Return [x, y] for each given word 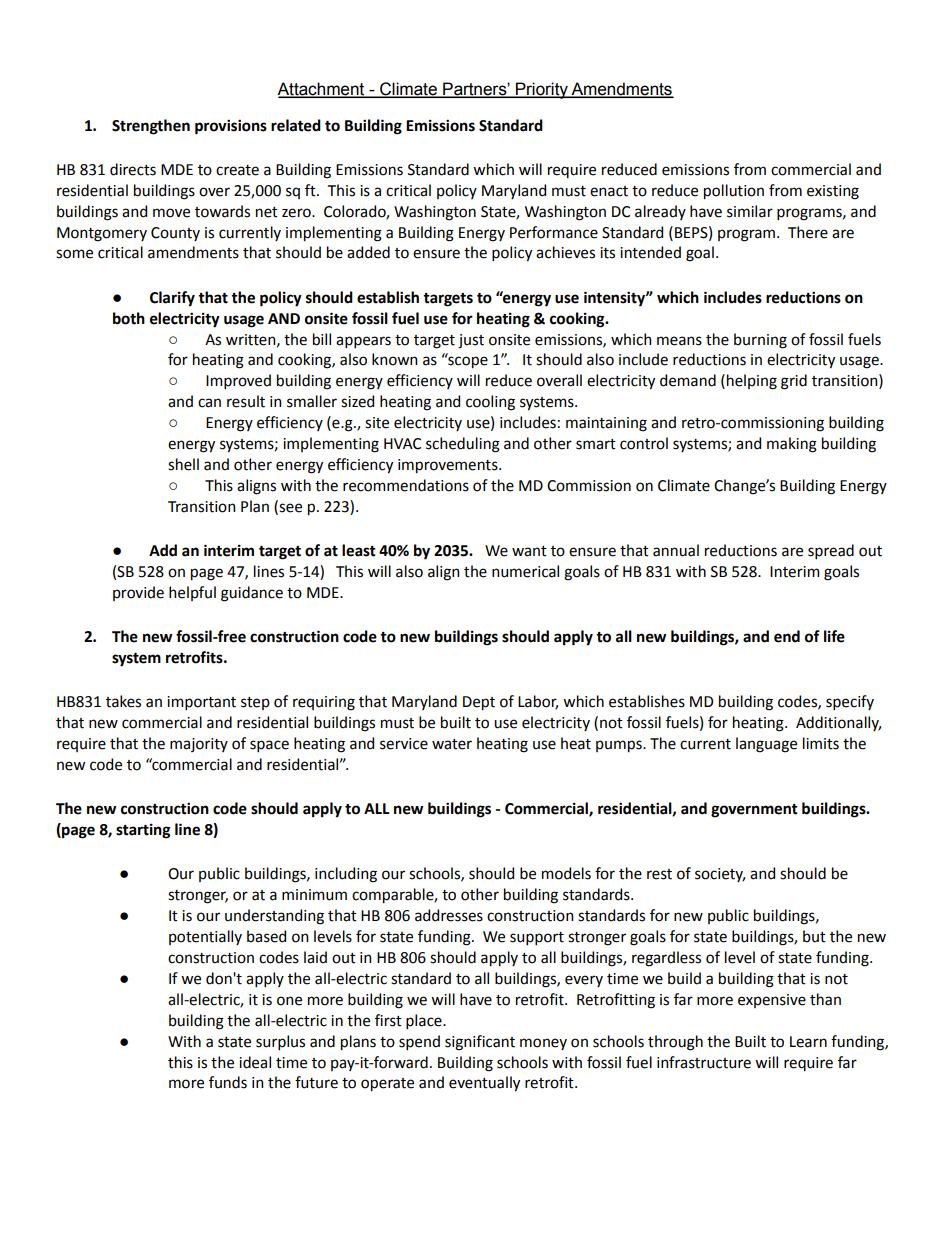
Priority [542, 90]
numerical [525, 571]
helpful [192, 593]
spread [831, 551]
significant [480, 1043]
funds [228, 1082]
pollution [734, 192]
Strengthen [151, 127]
